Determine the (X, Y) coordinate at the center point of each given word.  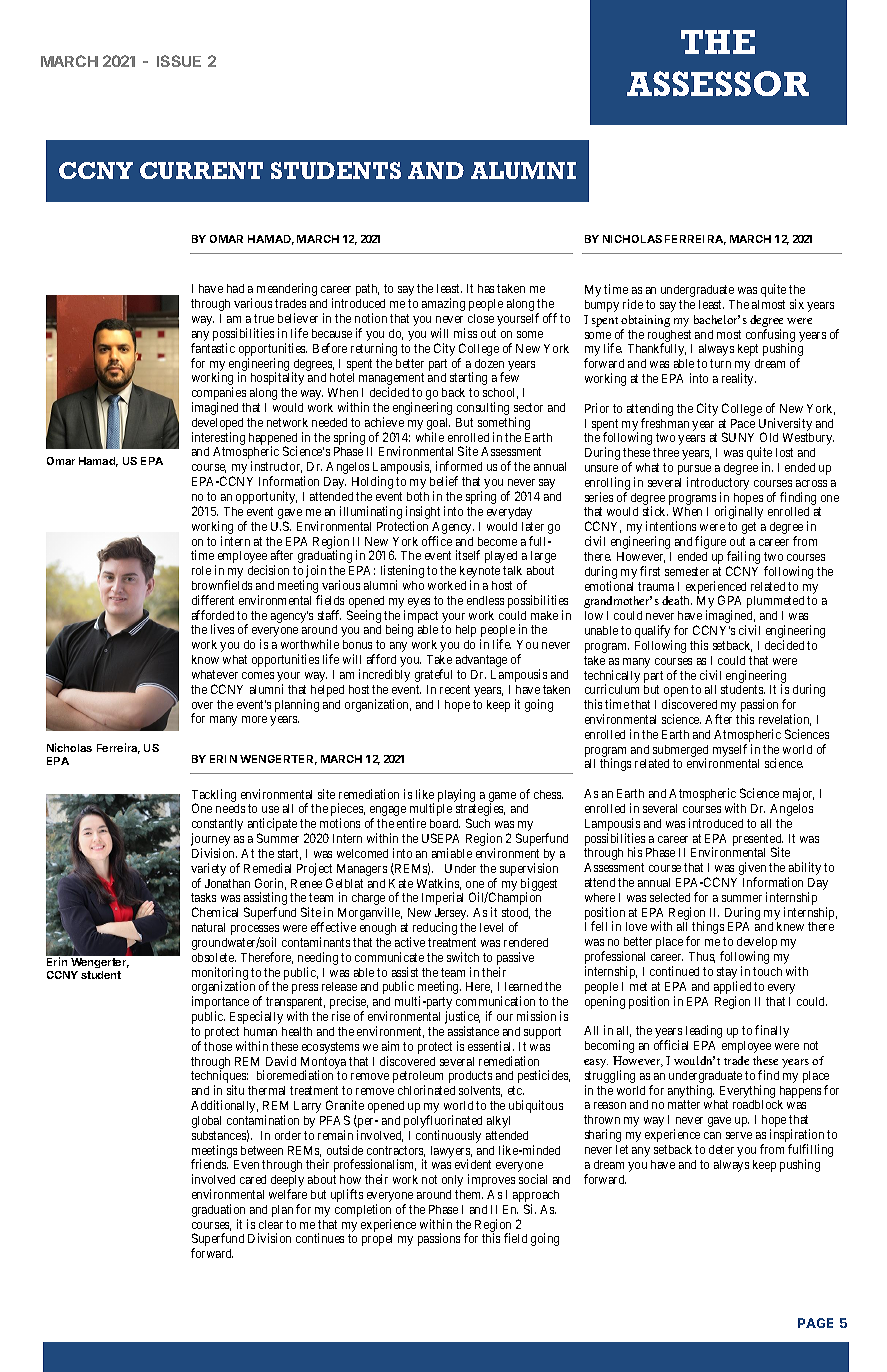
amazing (443, 304)
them (469, 1194)
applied (732, 989)
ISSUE (179, 61)
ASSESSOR (718, 83)
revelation (785, 720)
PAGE (815, 1323)
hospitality (277, 378)
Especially (256, 1017)
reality (739, 379)
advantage (481, 661)
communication (495, 1001)
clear (271, 1224)
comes (258, 675)
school (500, 393)
